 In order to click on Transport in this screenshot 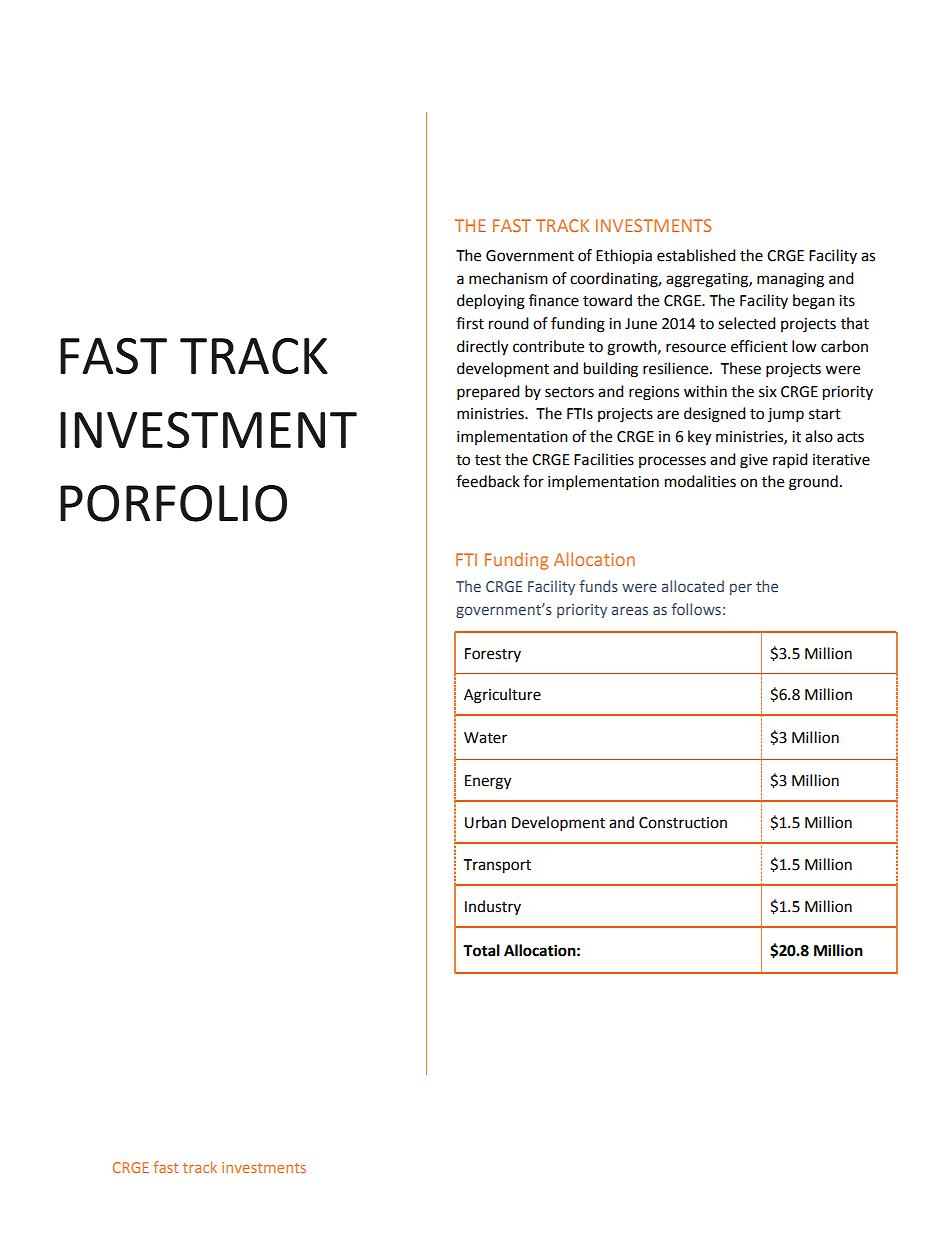, I will do `click(497, 866)`.
